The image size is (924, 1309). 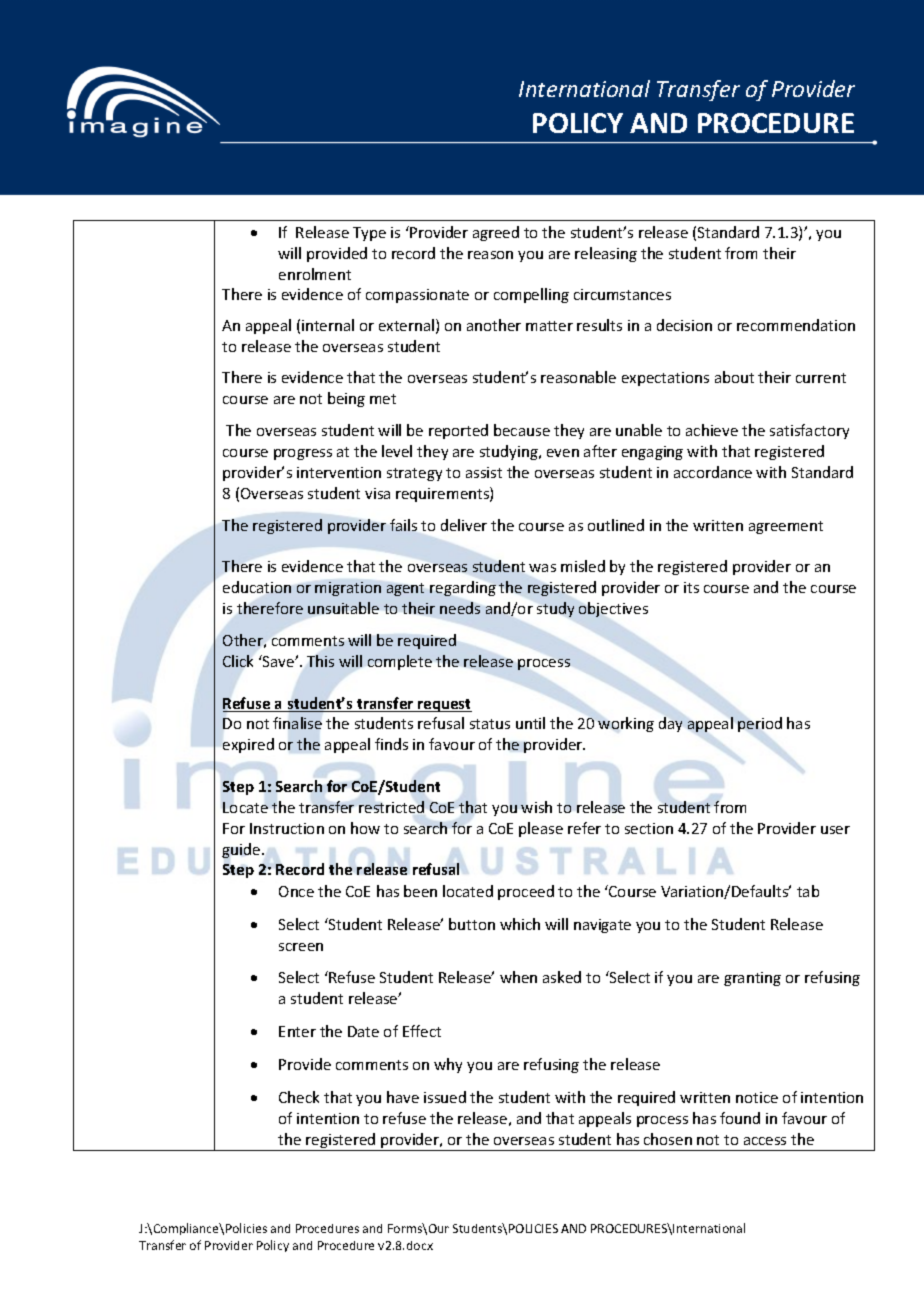 What do you see at coordinates (348, 589) in the page?
I see `migration` at bounding box center [348, 589].
